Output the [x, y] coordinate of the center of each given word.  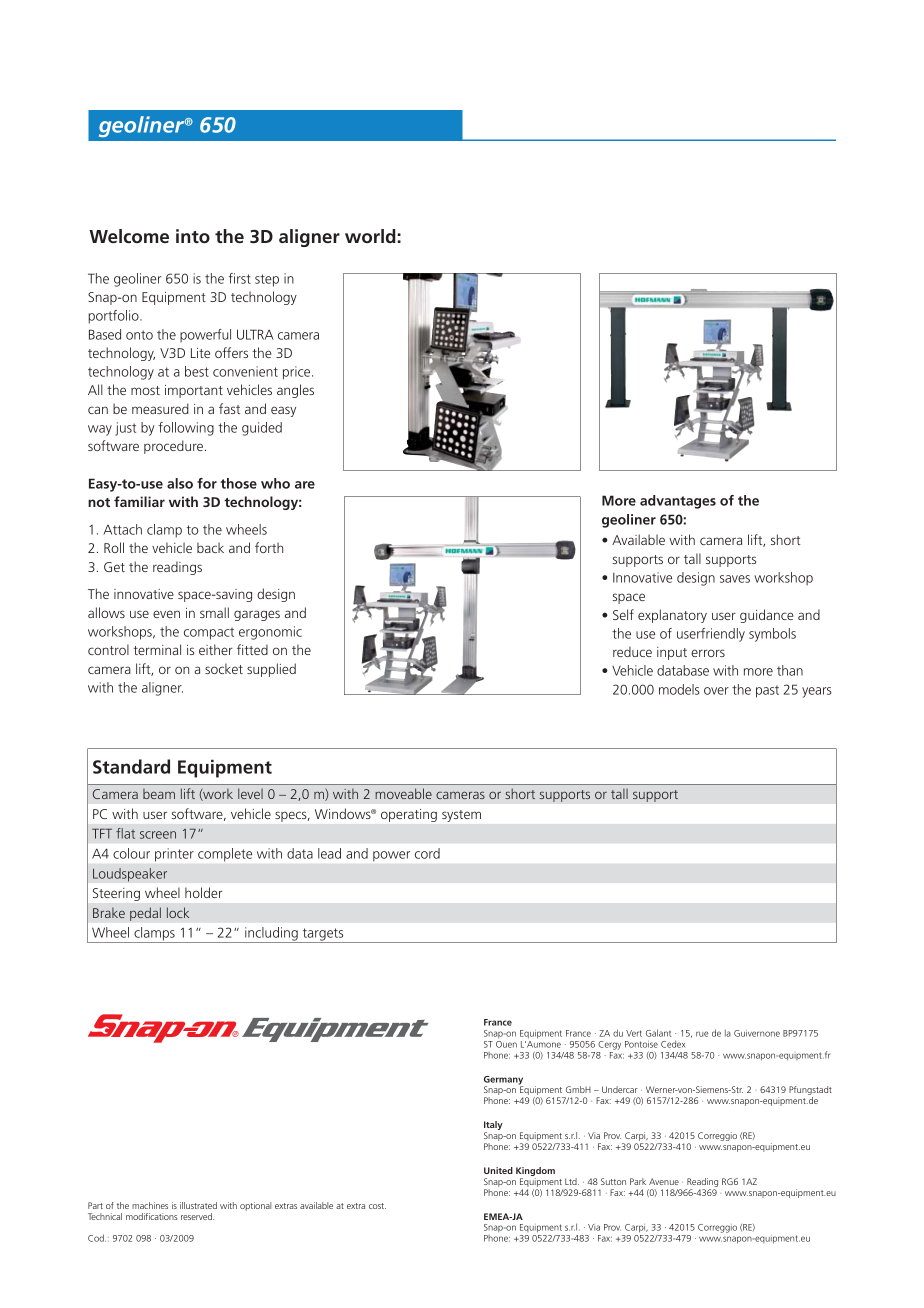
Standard [131, 766]
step [267, 280]
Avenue [664, 1181]
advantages [678, 502]
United [498, 1170]
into [193, 236]
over [716, 691]
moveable [403, 793]
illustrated [198, 1205]
